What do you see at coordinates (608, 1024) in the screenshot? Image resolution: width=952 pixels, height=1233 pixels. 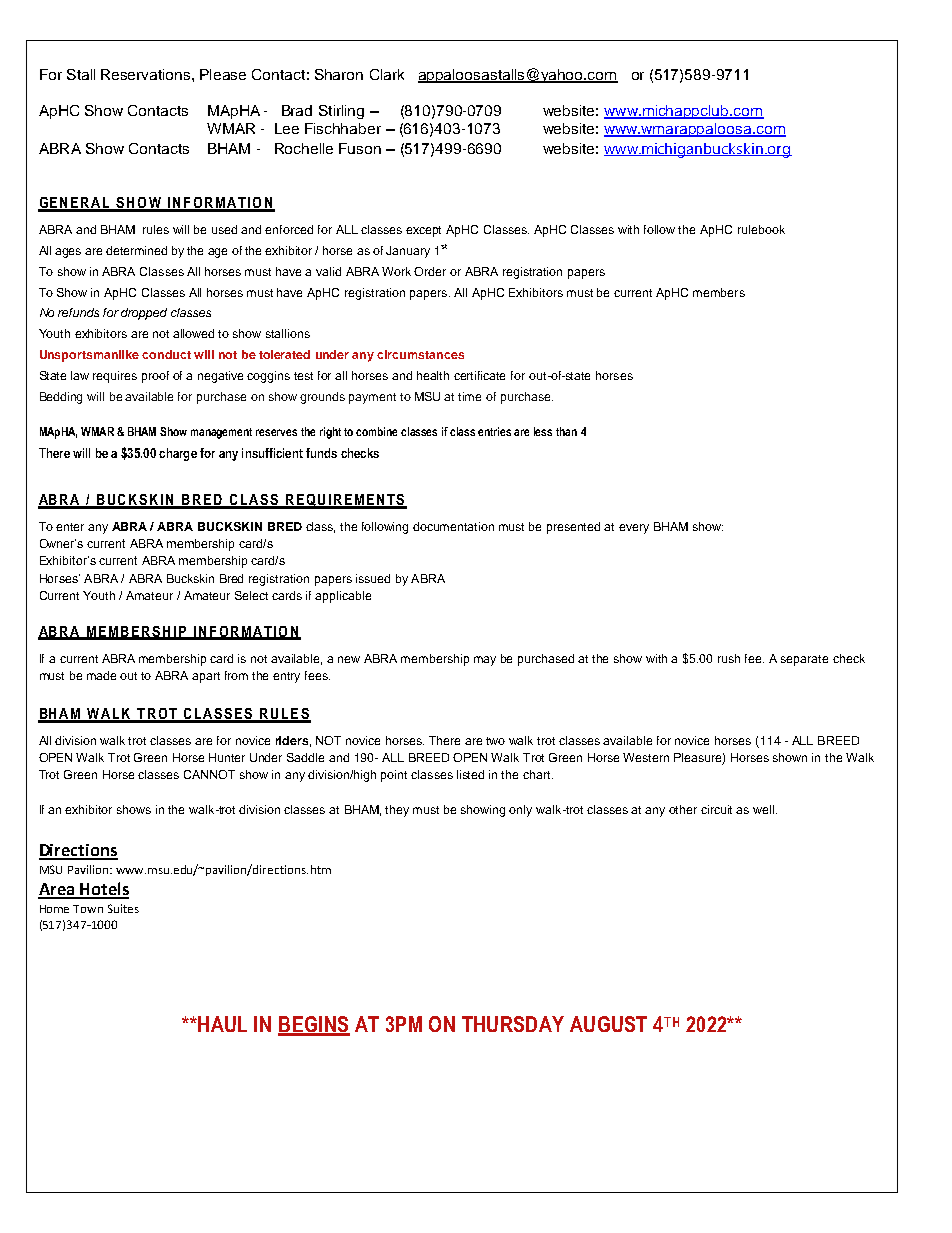 I see `AUGUST` at bounding box center [608, 1024].
